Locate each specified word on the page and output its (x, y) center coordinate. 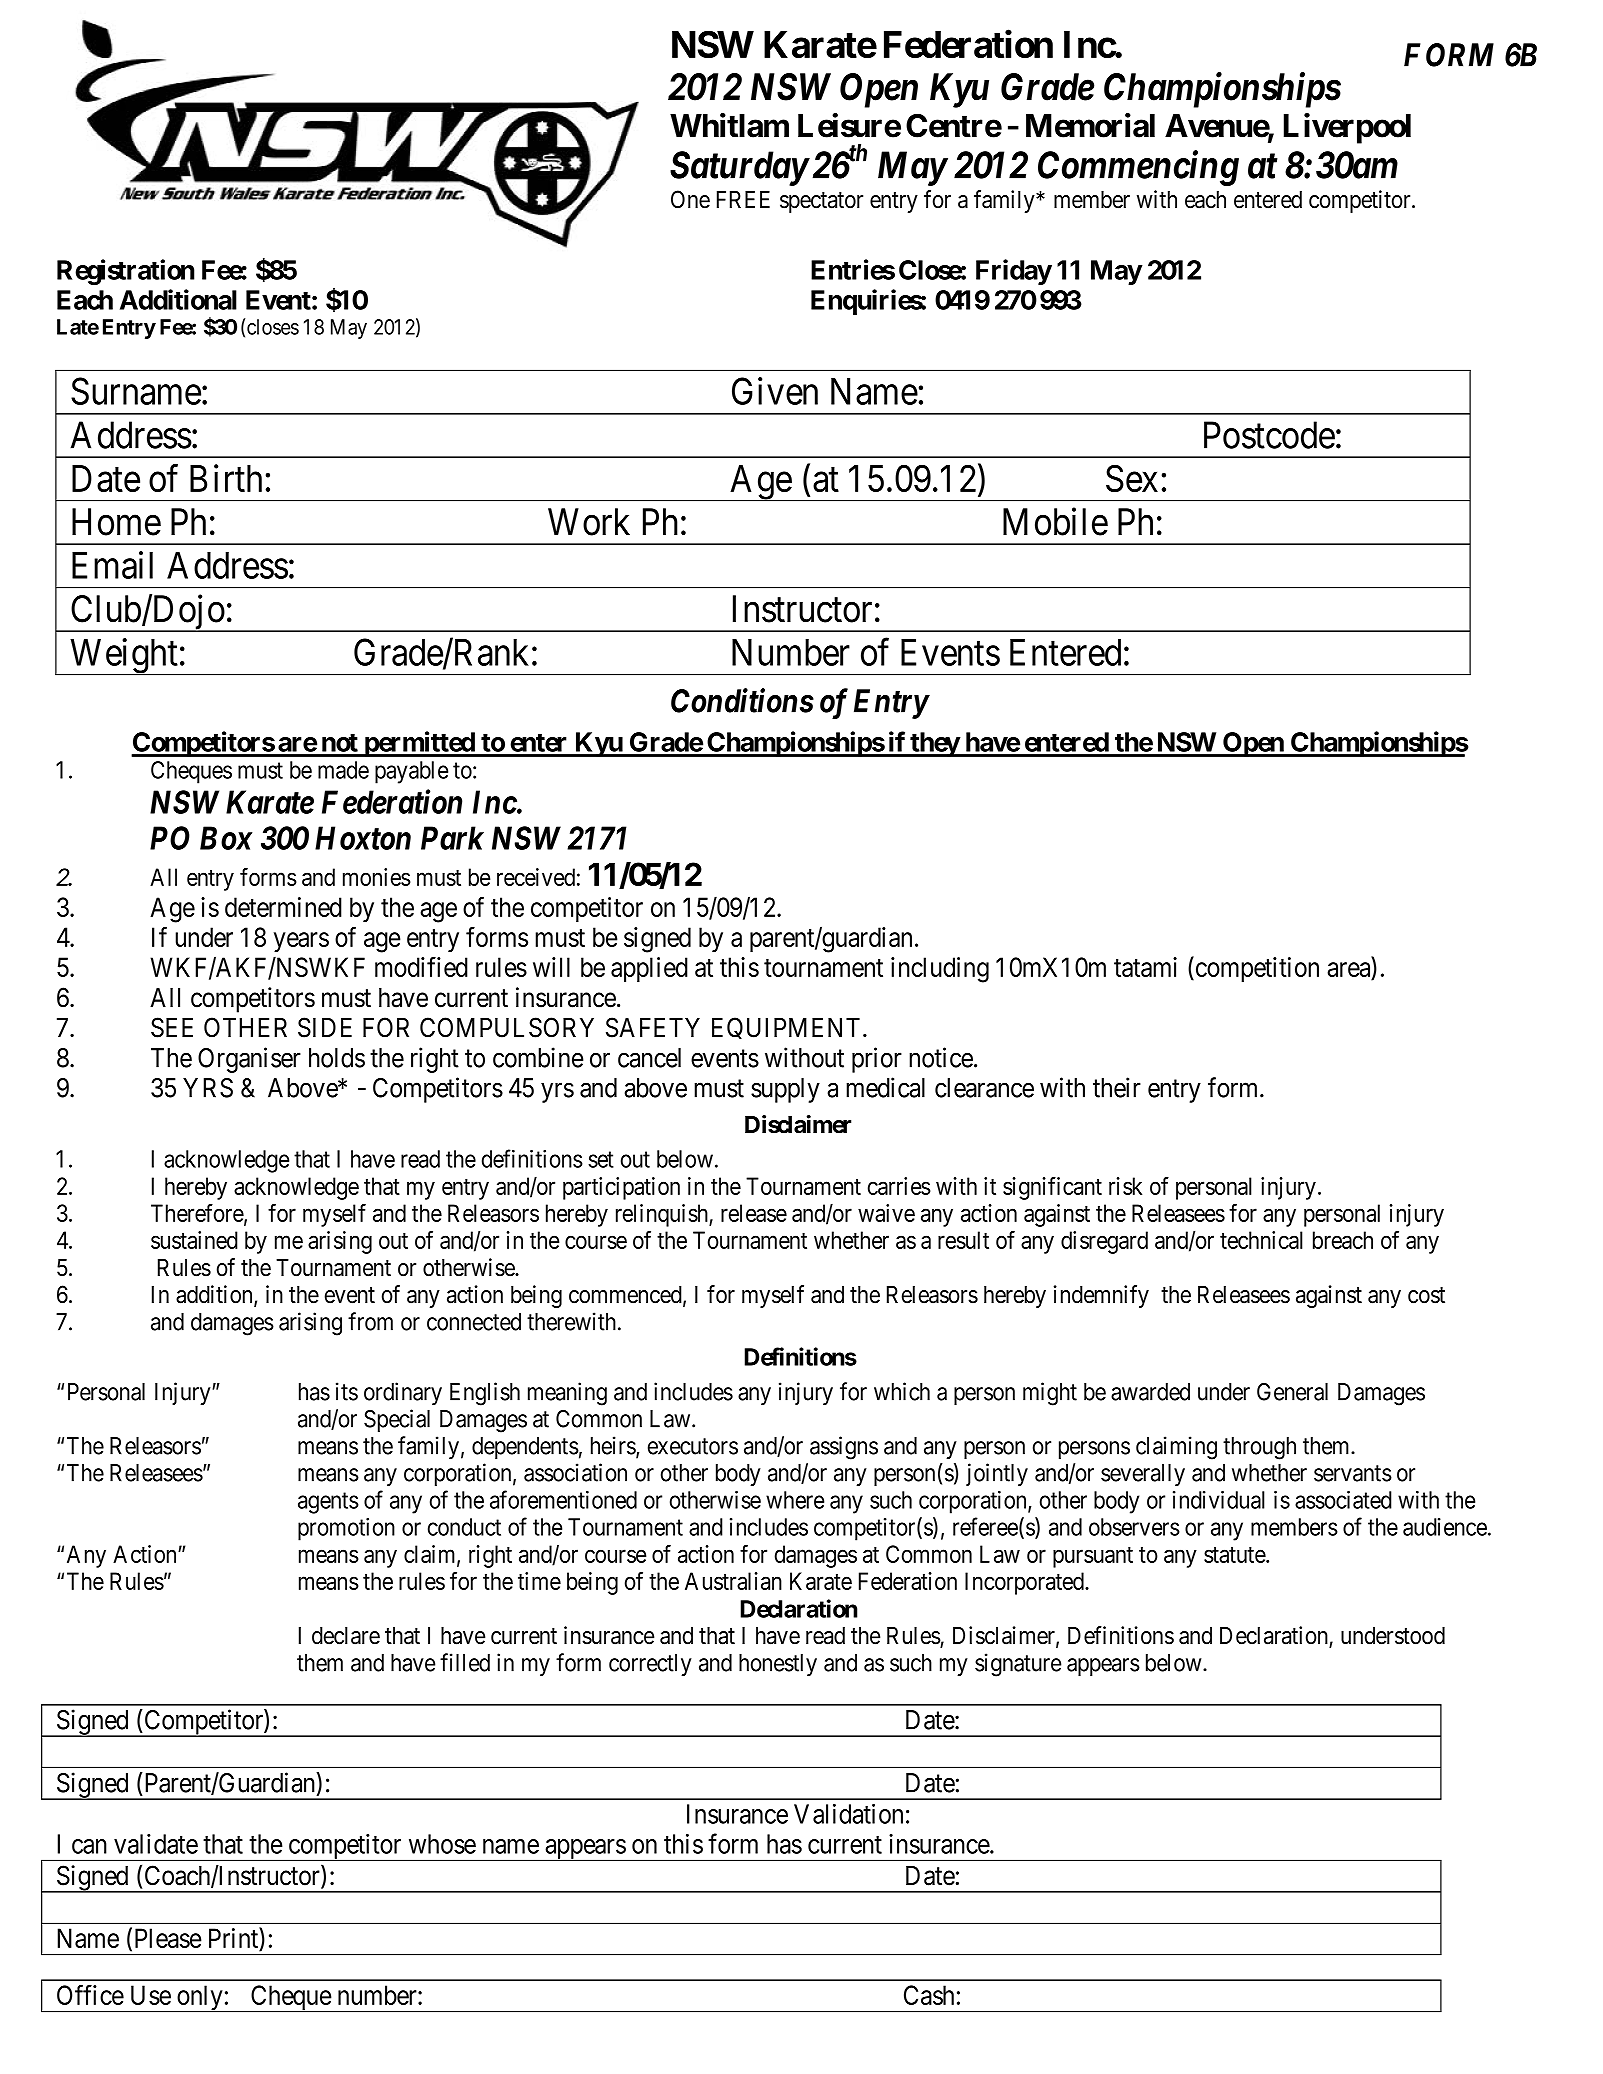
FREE (743, 199)
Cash (929, 1995)
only (200, 1999)
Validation (848, 1814)
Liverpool (1347, 128)
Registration (126, 272)
